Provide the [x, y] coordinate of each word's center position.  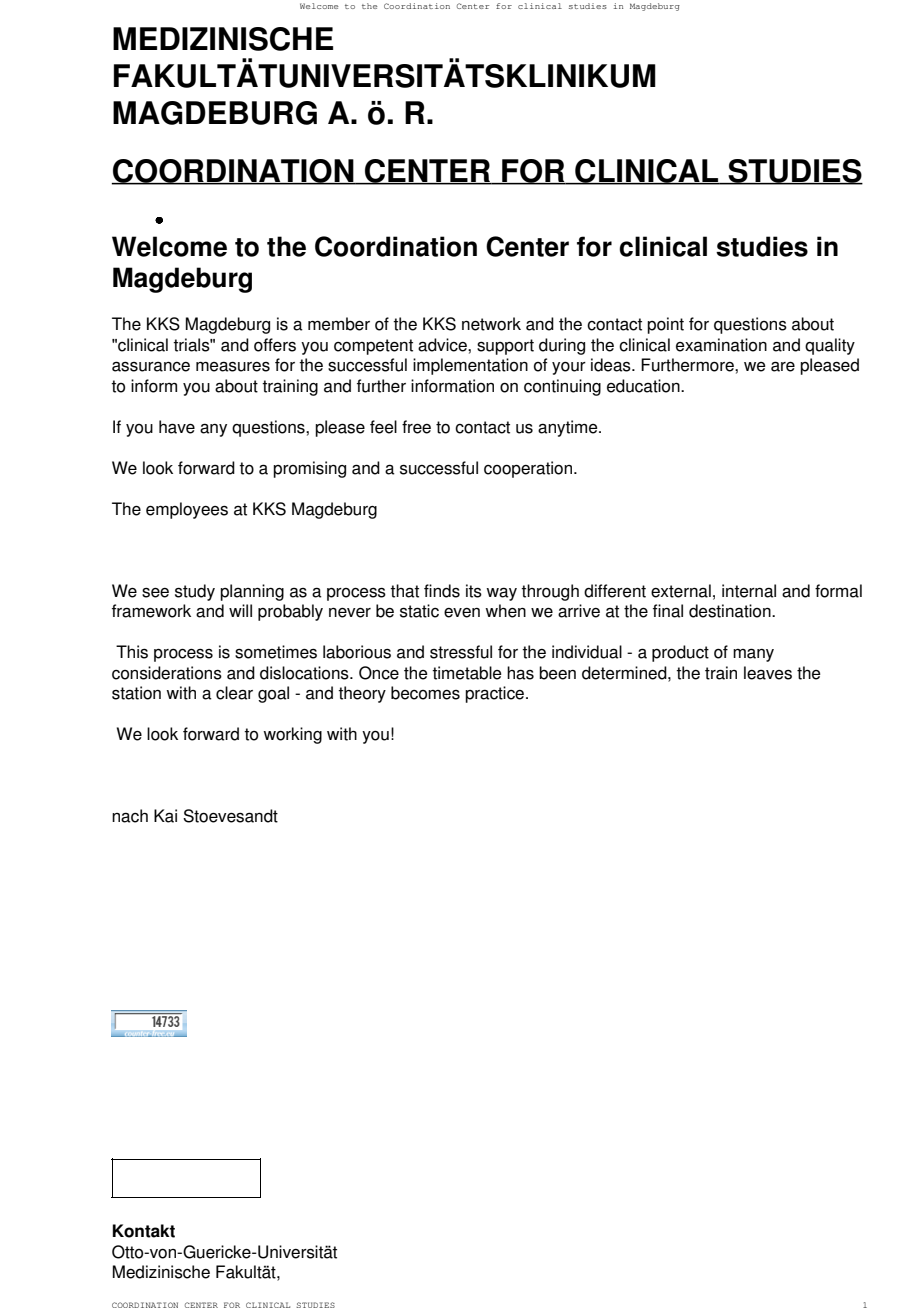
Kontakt [144, 1231]
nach [130, 816]
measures [233, 366]
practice [496, 694]
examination [721, 345]
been [557, 673]
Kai [165, 816]
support [505, 347]
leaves [768, 673]
